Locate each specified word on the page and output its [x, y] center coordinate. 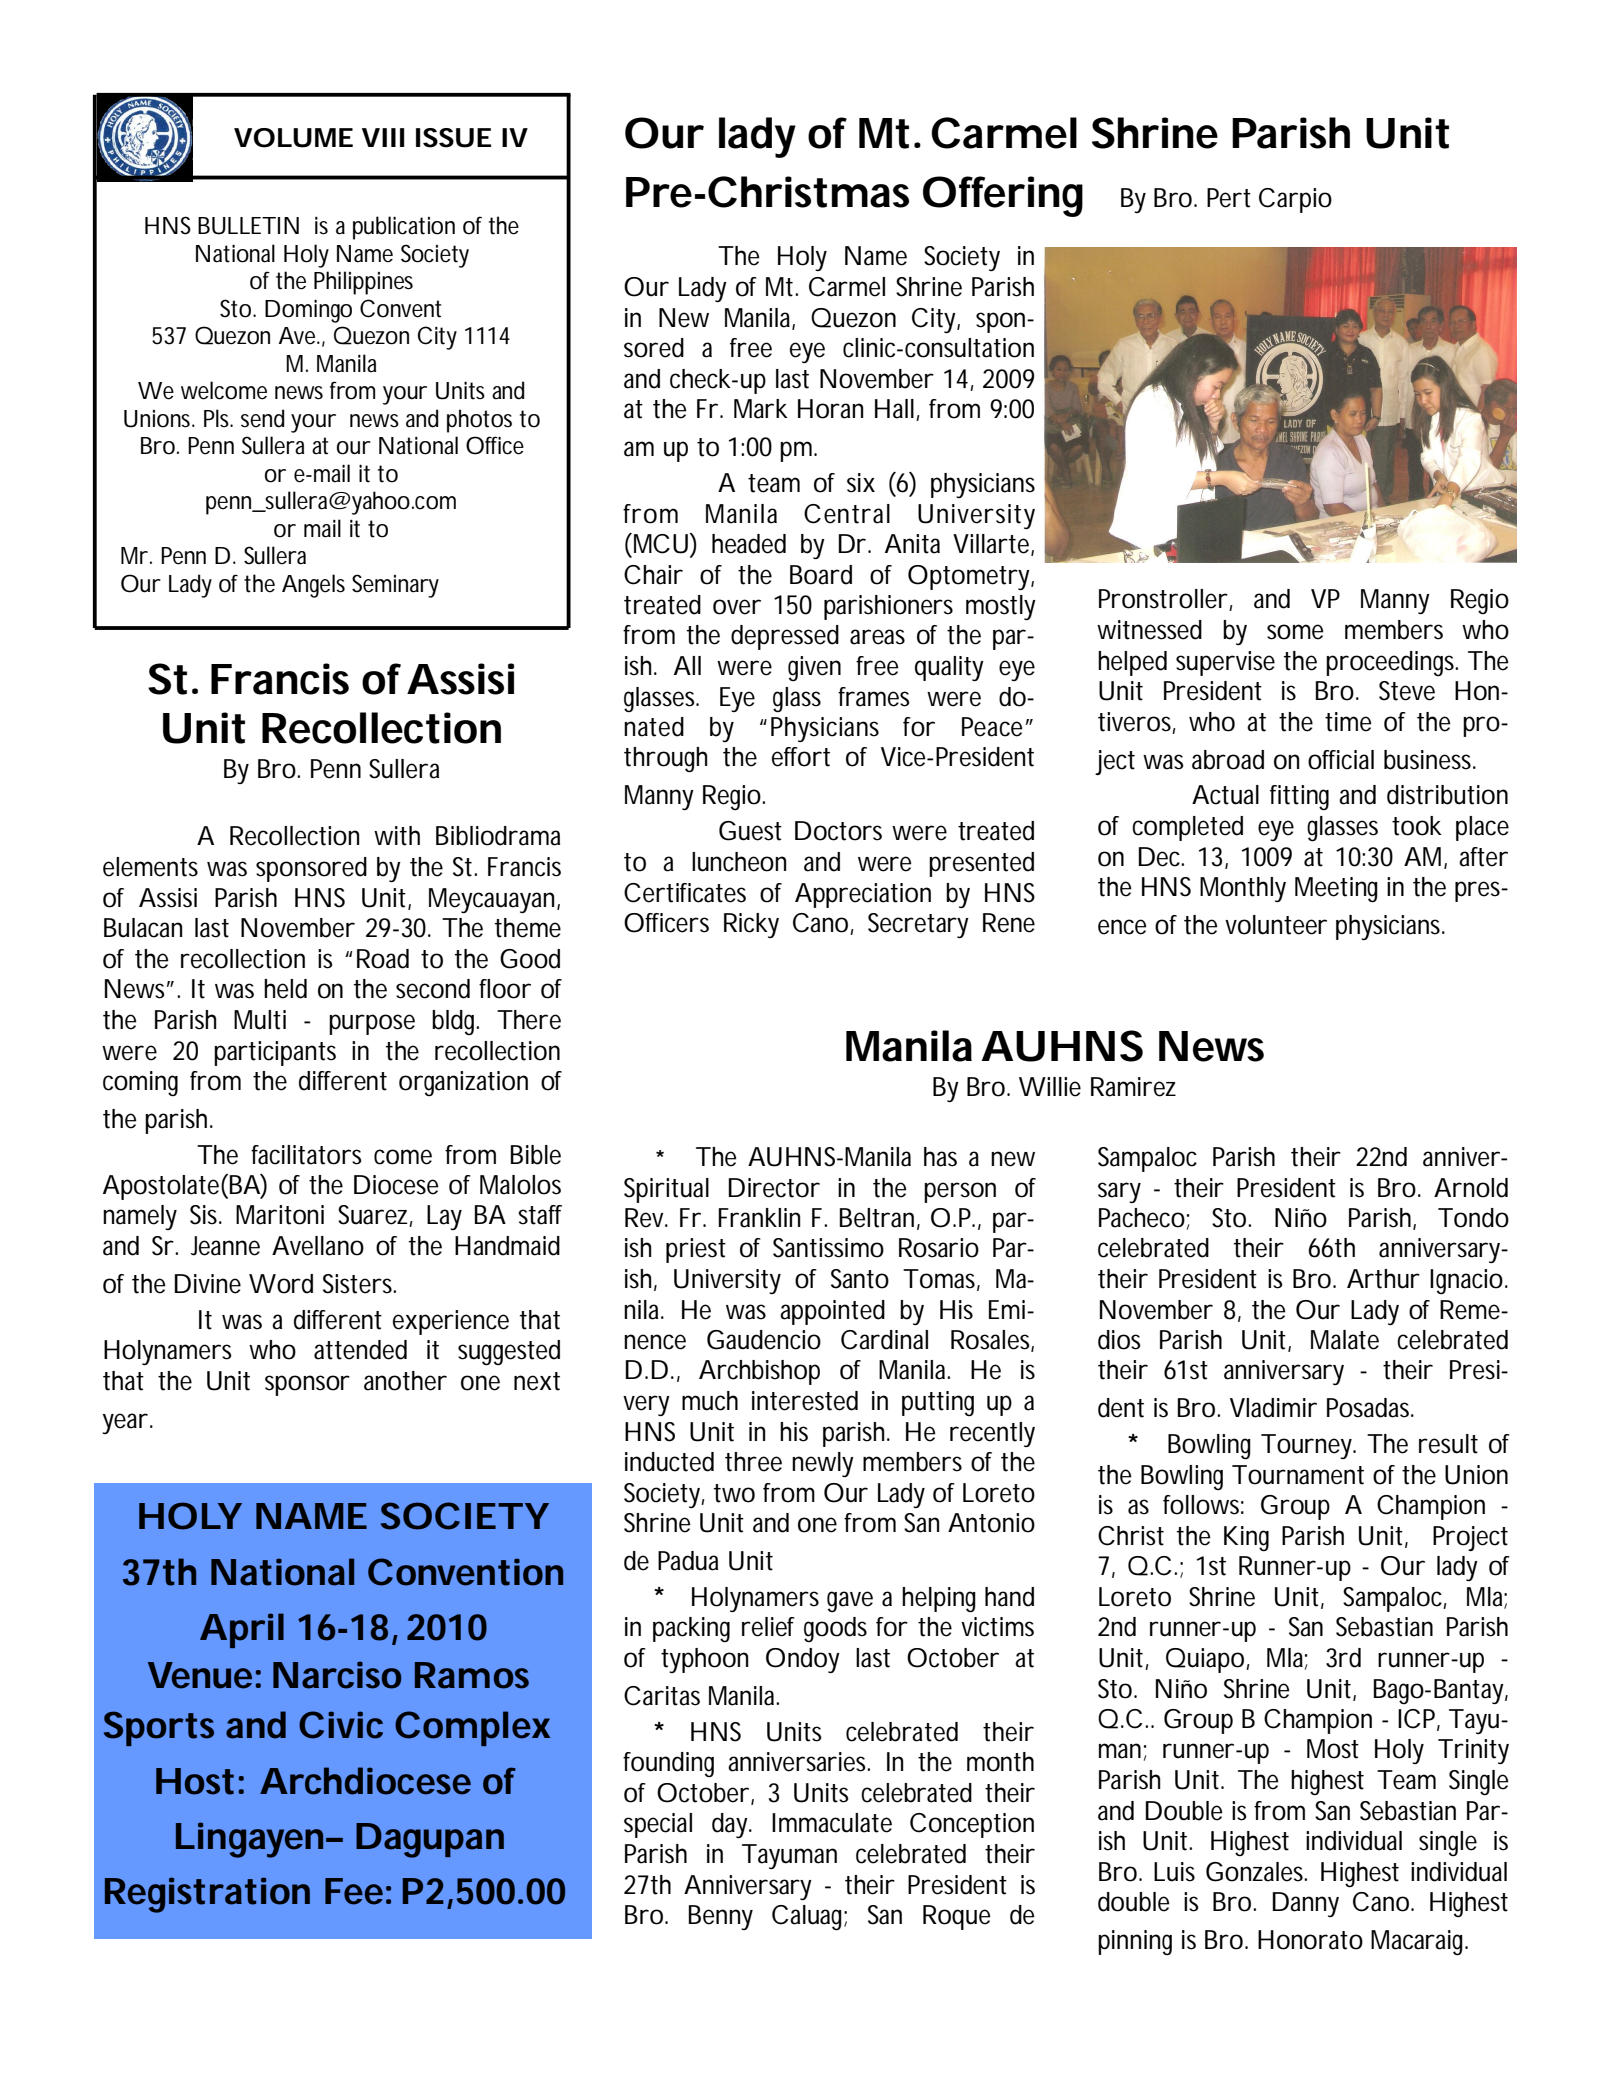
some [1295, 632]
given [814, 668]
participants [275, 1053]
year [125, 1423]
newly [823, 1464]
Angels [313, 586]
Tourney [1308, 1446]
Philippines [363, 283]
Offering [1003, 196]
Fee [354, 1891]
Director [774, 1188]
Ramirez [1133, 1087]
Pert [1229, 198]
